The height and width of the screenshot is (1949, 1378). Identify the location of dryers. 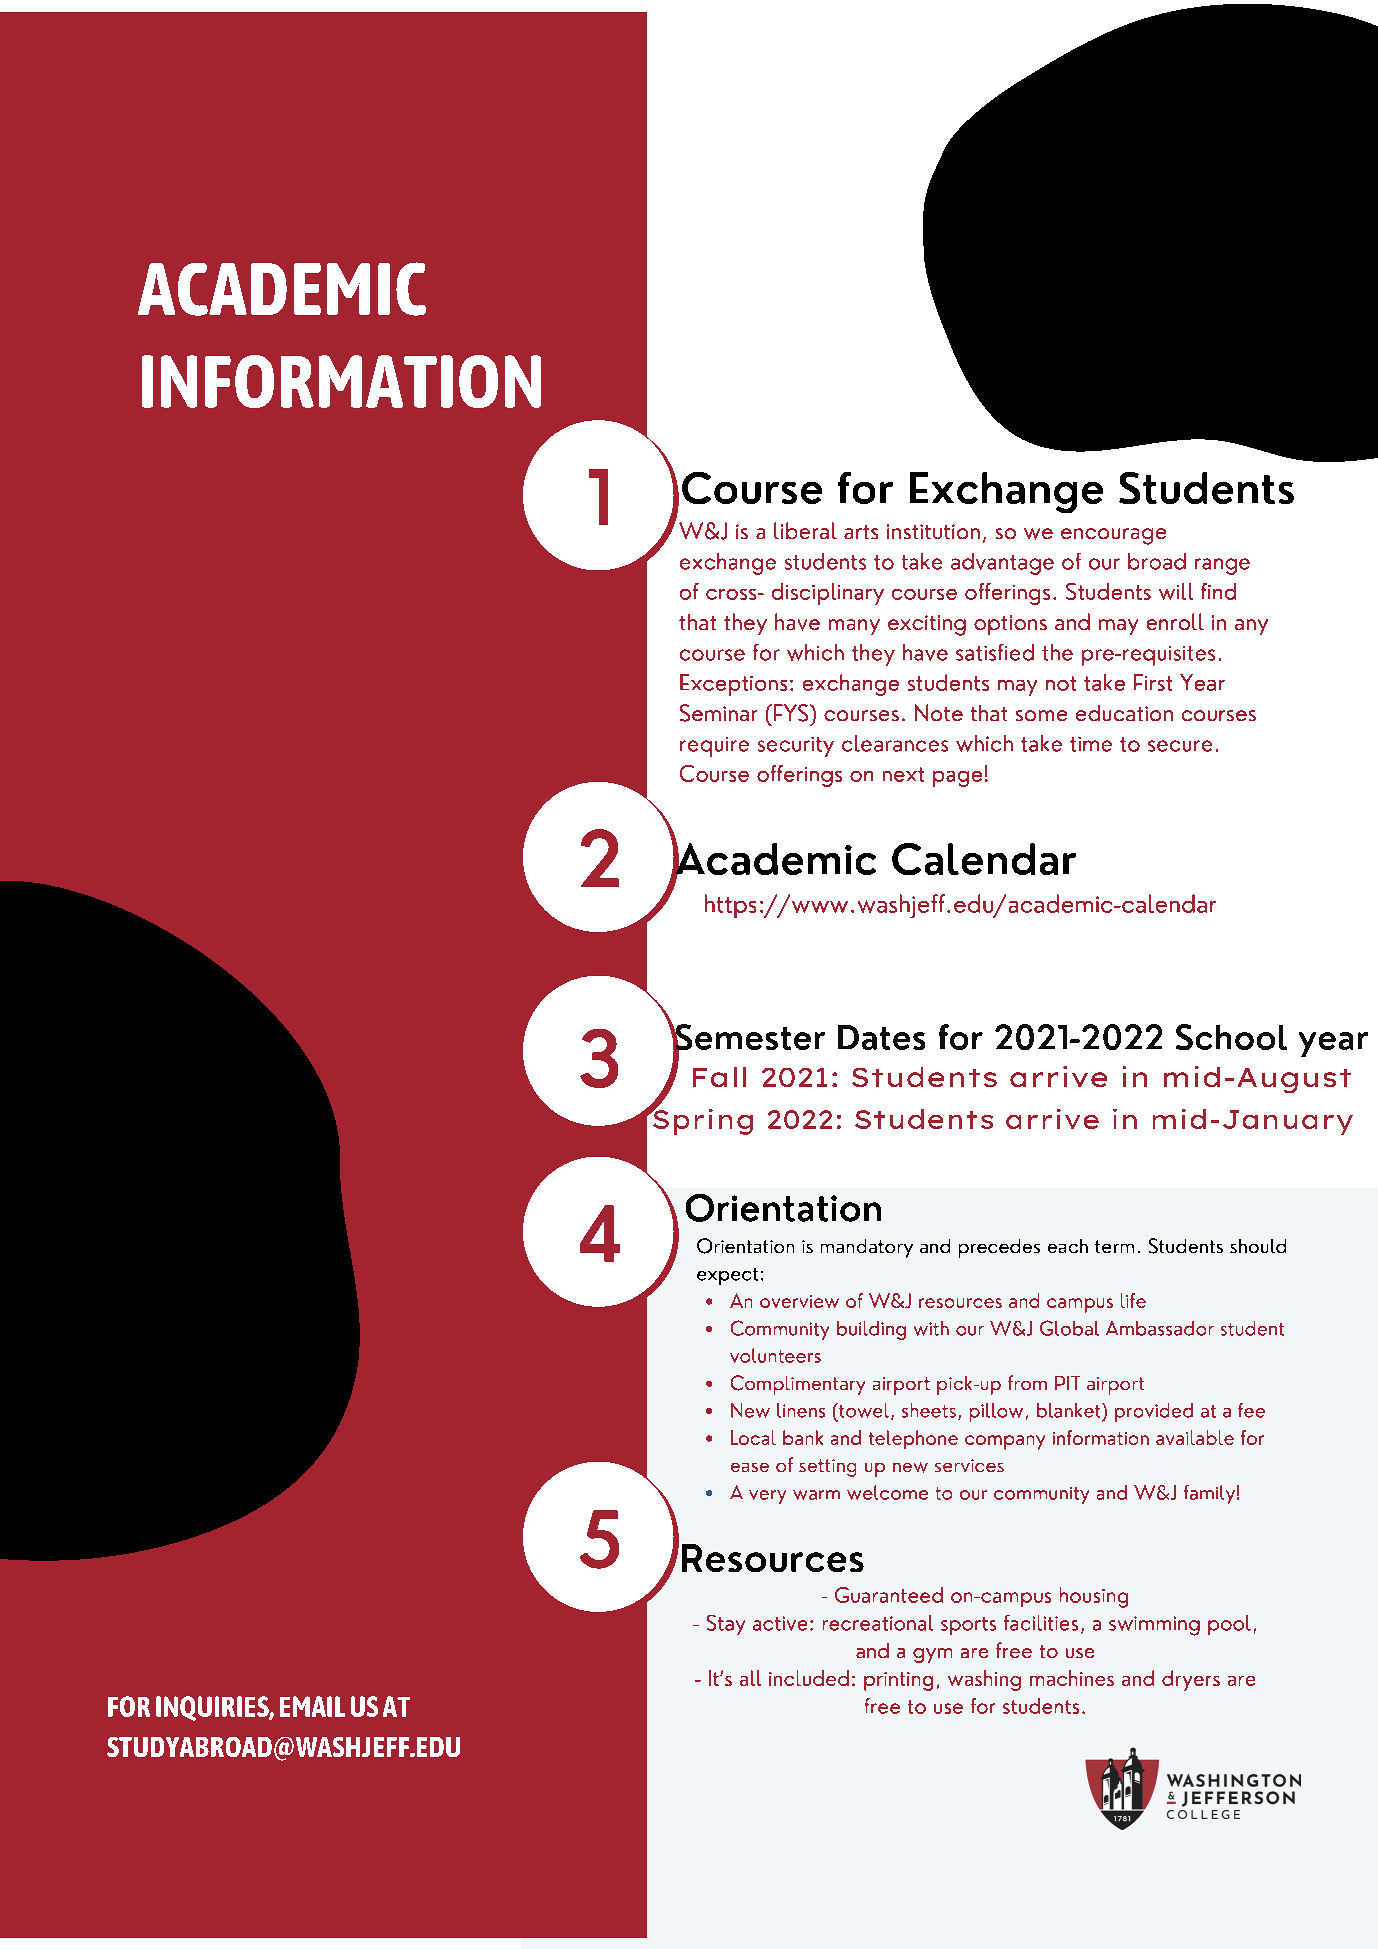
(1191, 1680).
